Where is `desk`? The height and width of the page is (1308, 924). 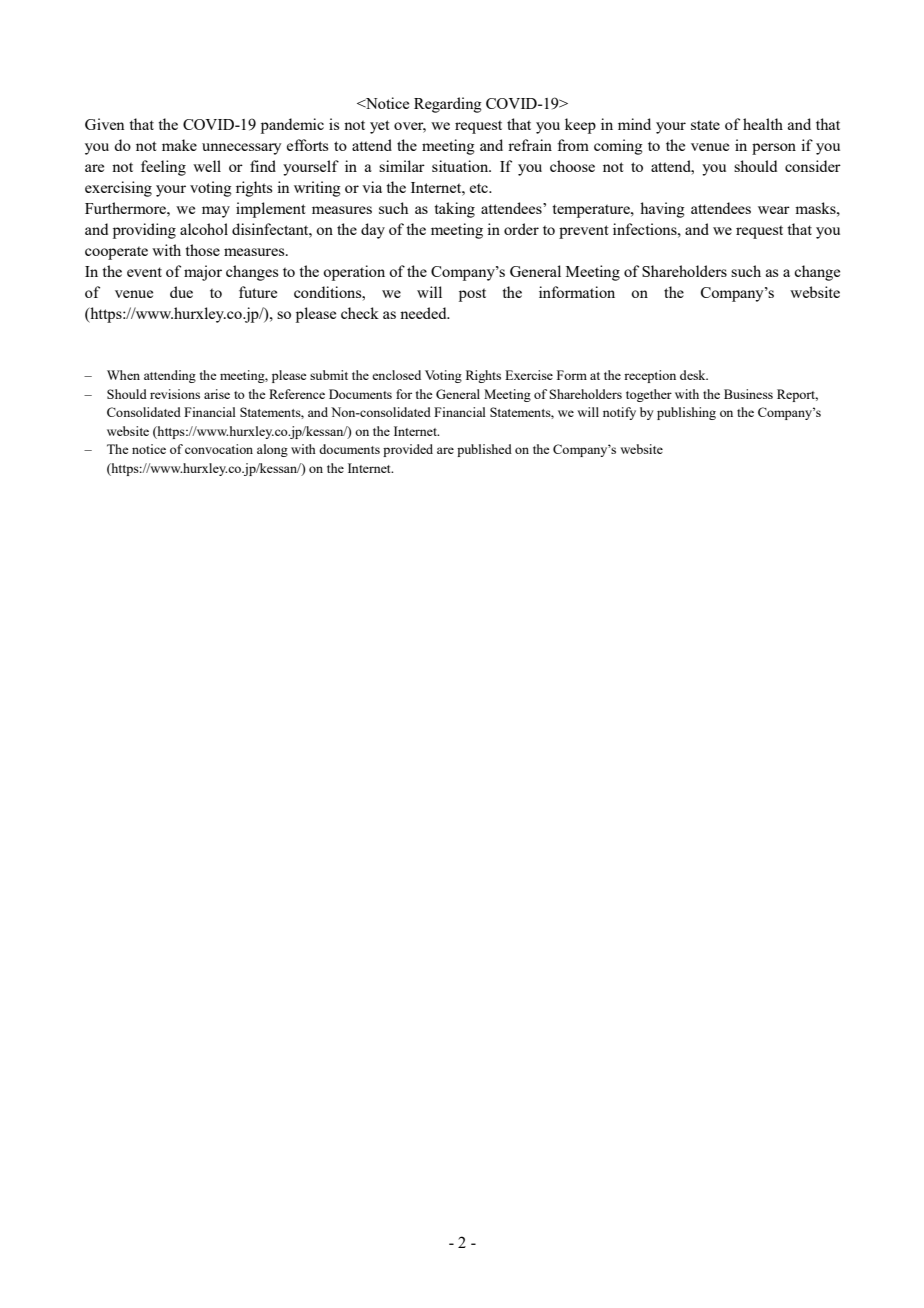
desk is located at coordinates (694, 375).
